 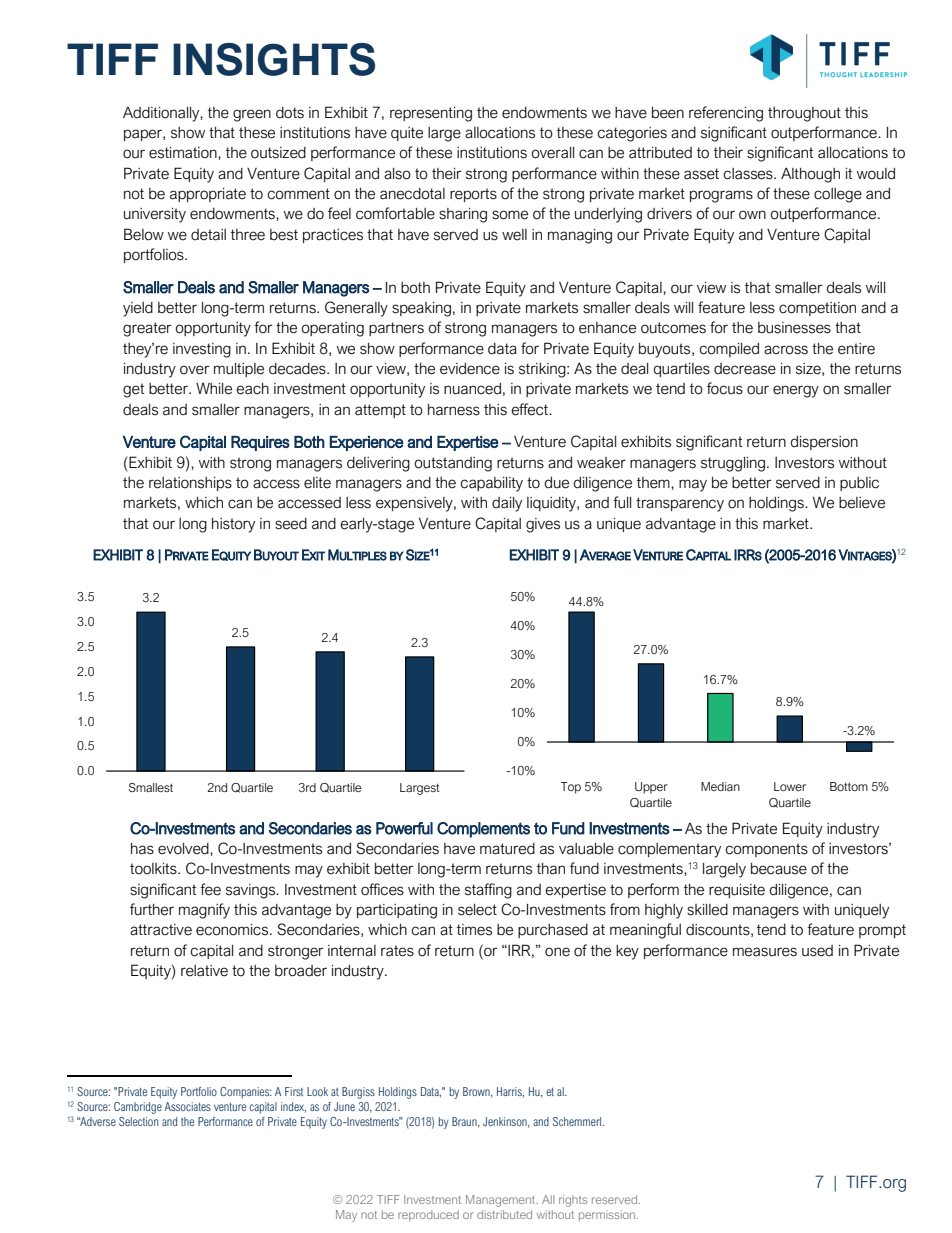 I want to click on throughout, so click(x=804, y=114).
